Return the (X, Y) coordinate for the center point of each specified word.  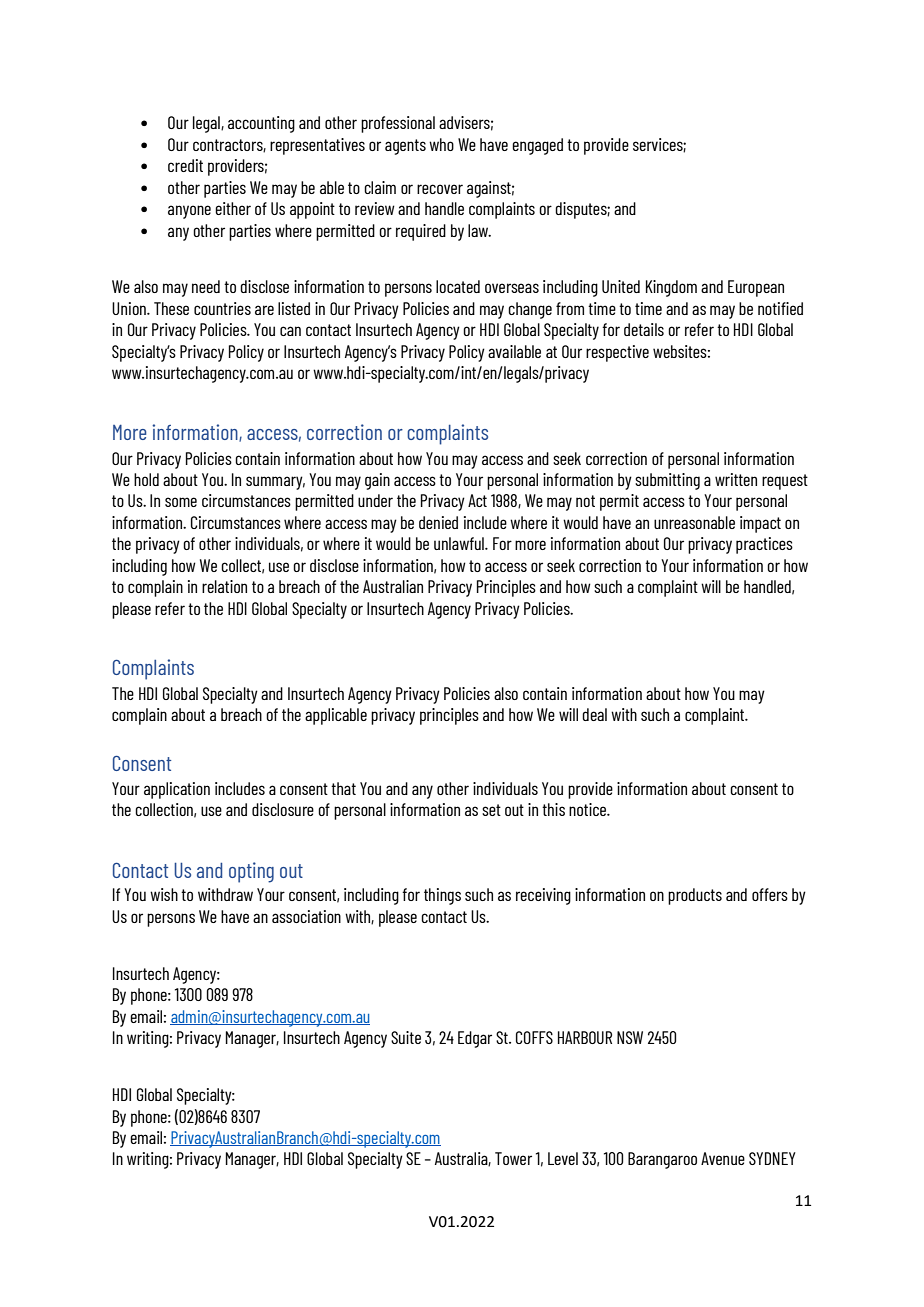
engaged (537, 146)
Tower (513, 1158)
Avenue (723, 1158)
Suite (406, 1037)
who (441, 144)
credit (185, 165)
